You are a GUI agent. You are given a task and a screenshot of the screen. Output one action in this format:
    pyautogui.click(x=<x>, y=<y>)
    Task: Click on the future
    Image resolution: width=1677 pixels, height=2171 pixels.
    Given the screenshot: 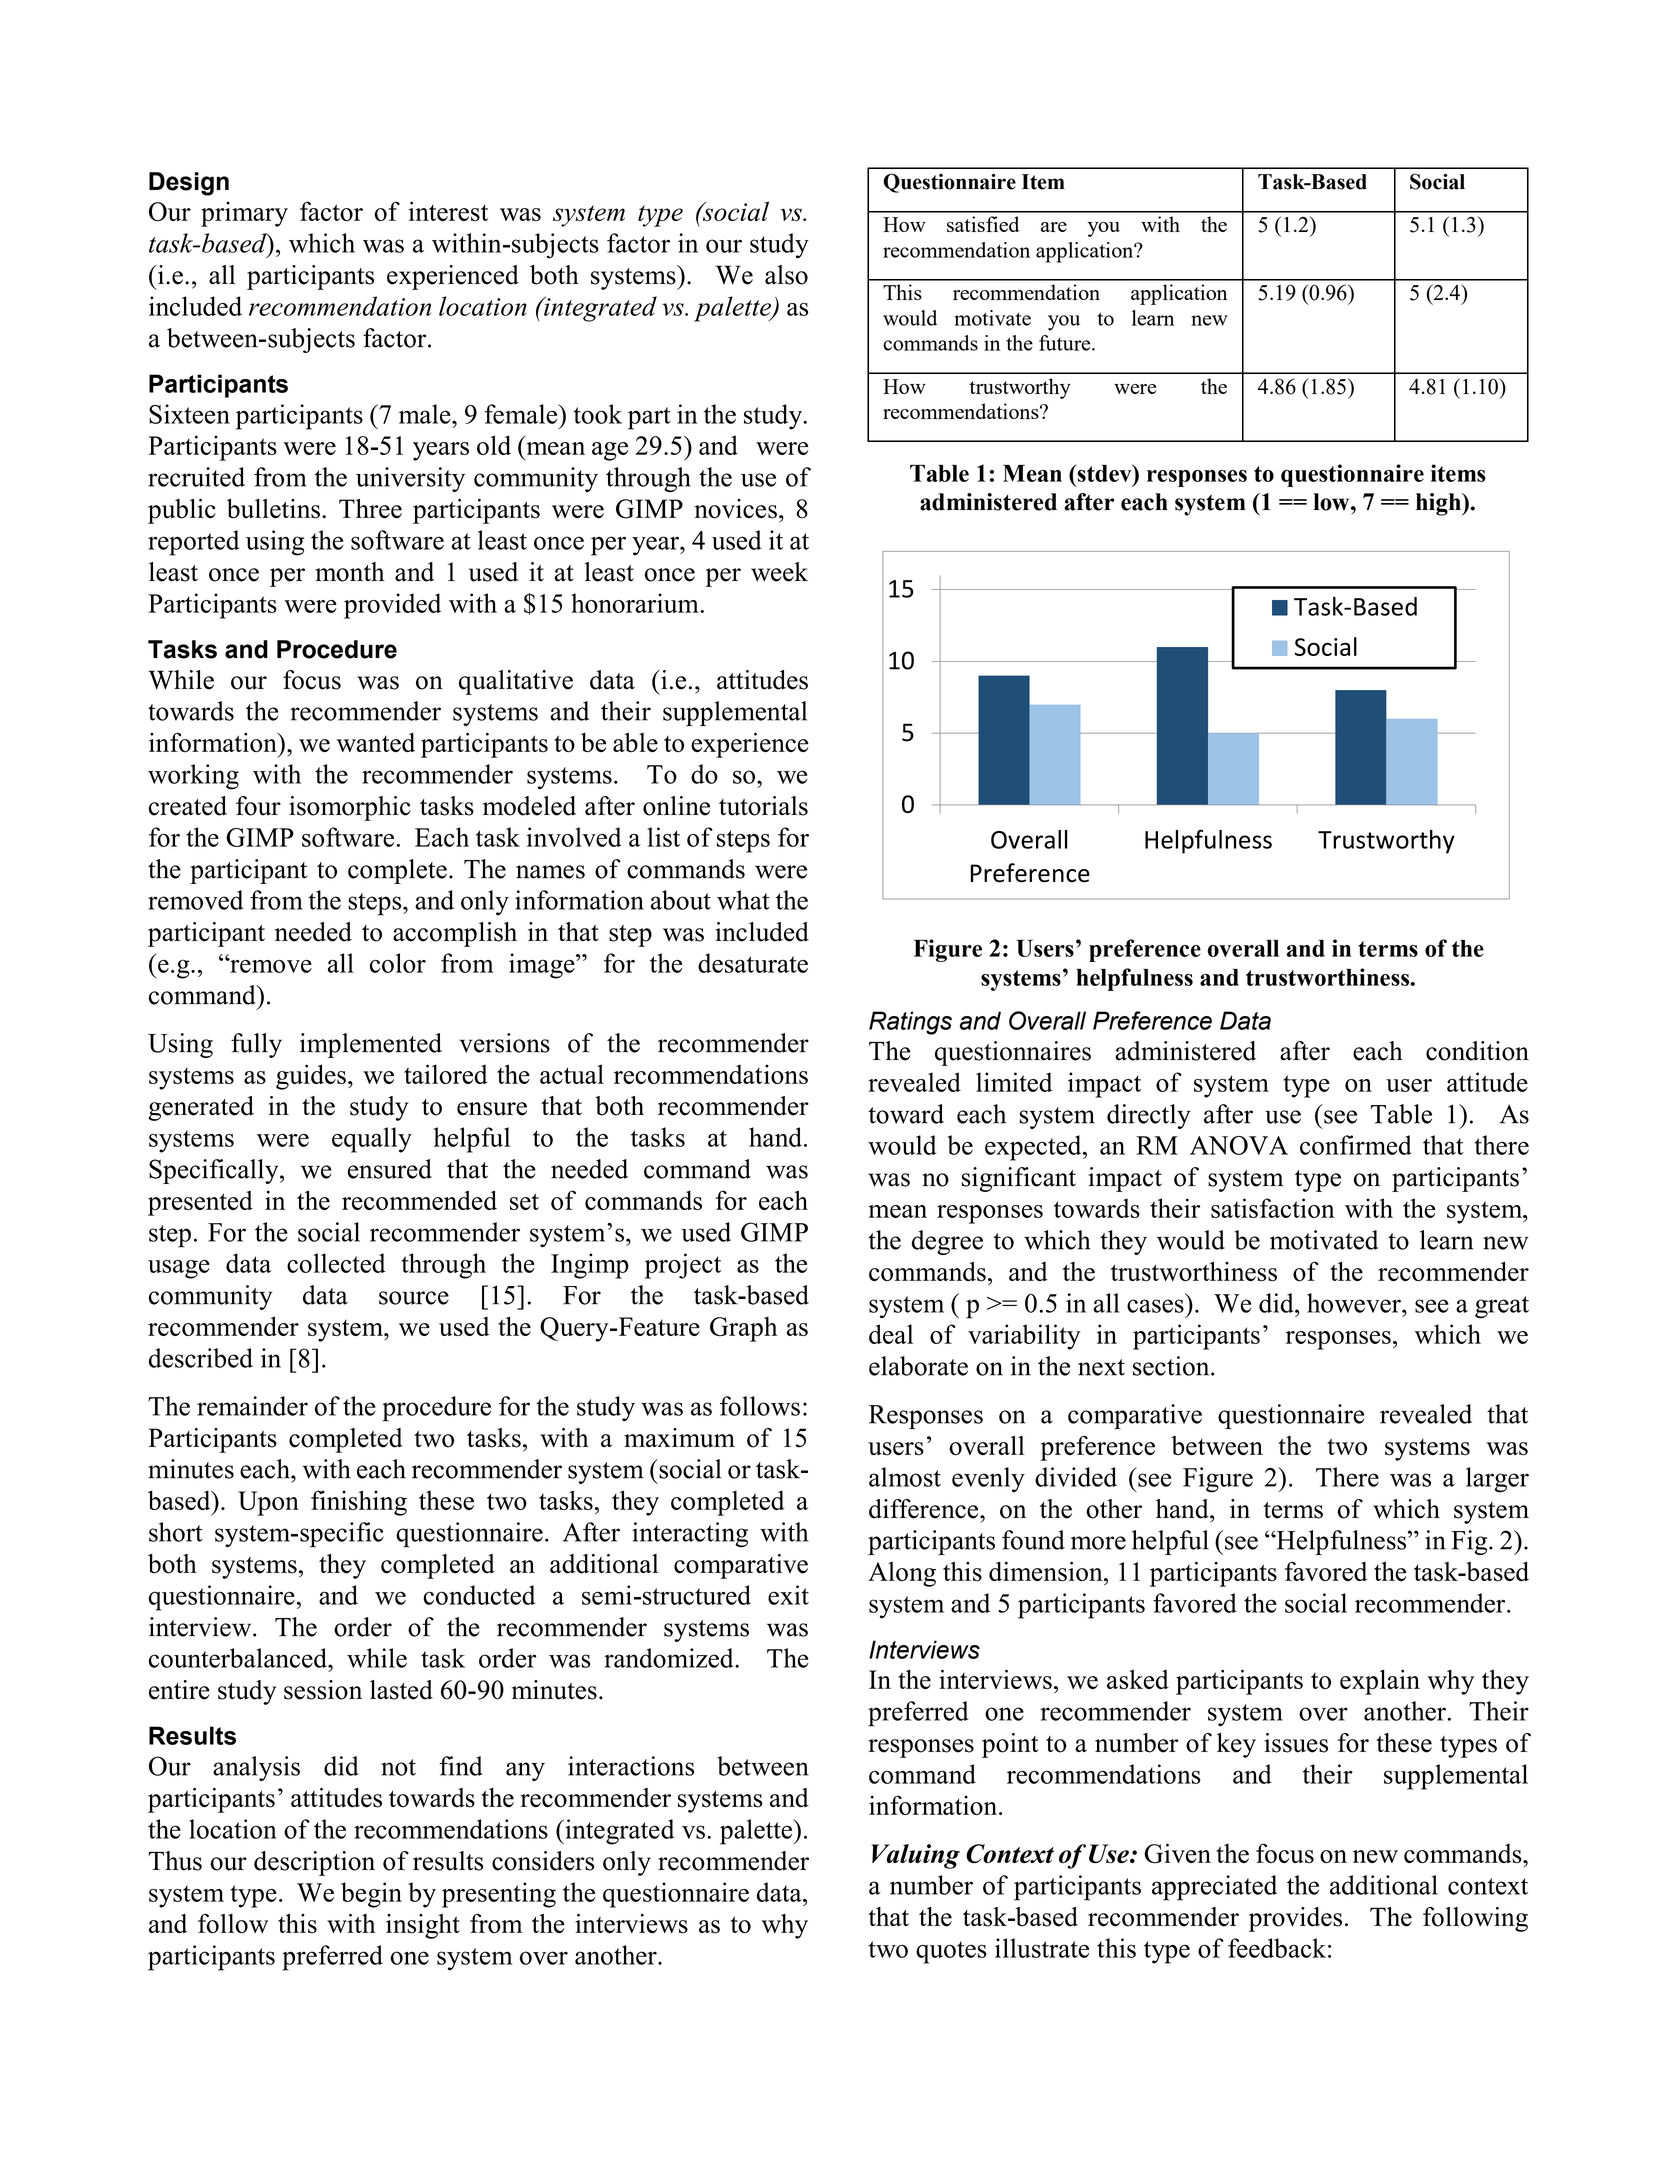 What is the action you would take?
    pyautogui.click(x=1066, y=343)
